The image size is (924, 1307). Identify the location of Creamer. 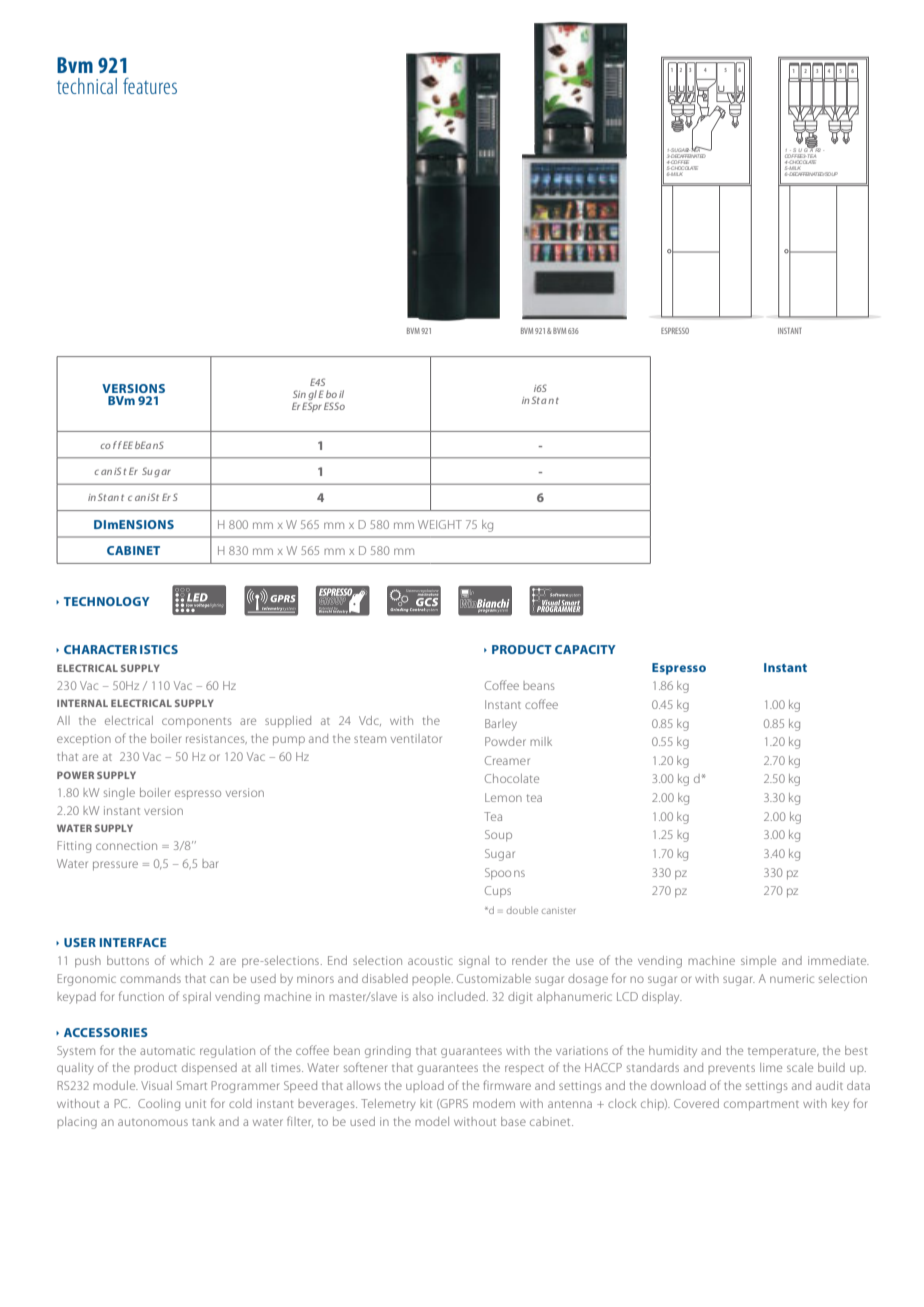
(507, 760).
